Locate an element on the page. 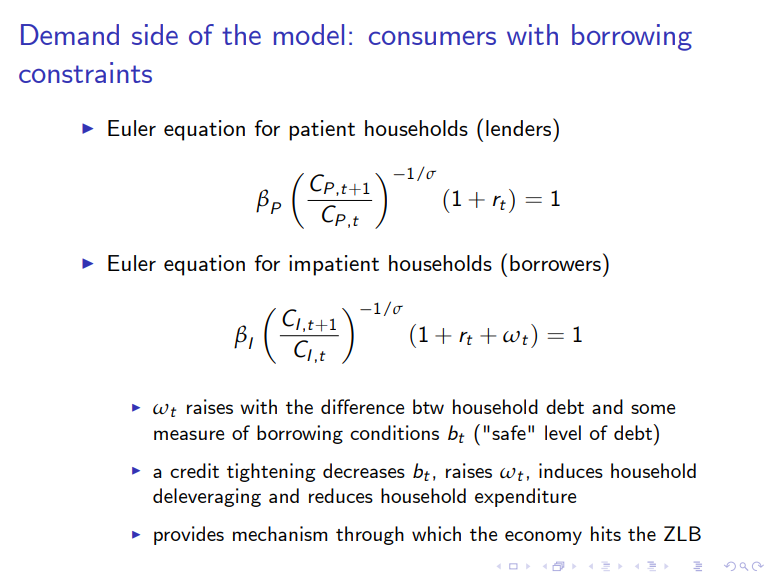 The height and width of the image is (578, 771). constraints is located at coordinates (85, 72).
